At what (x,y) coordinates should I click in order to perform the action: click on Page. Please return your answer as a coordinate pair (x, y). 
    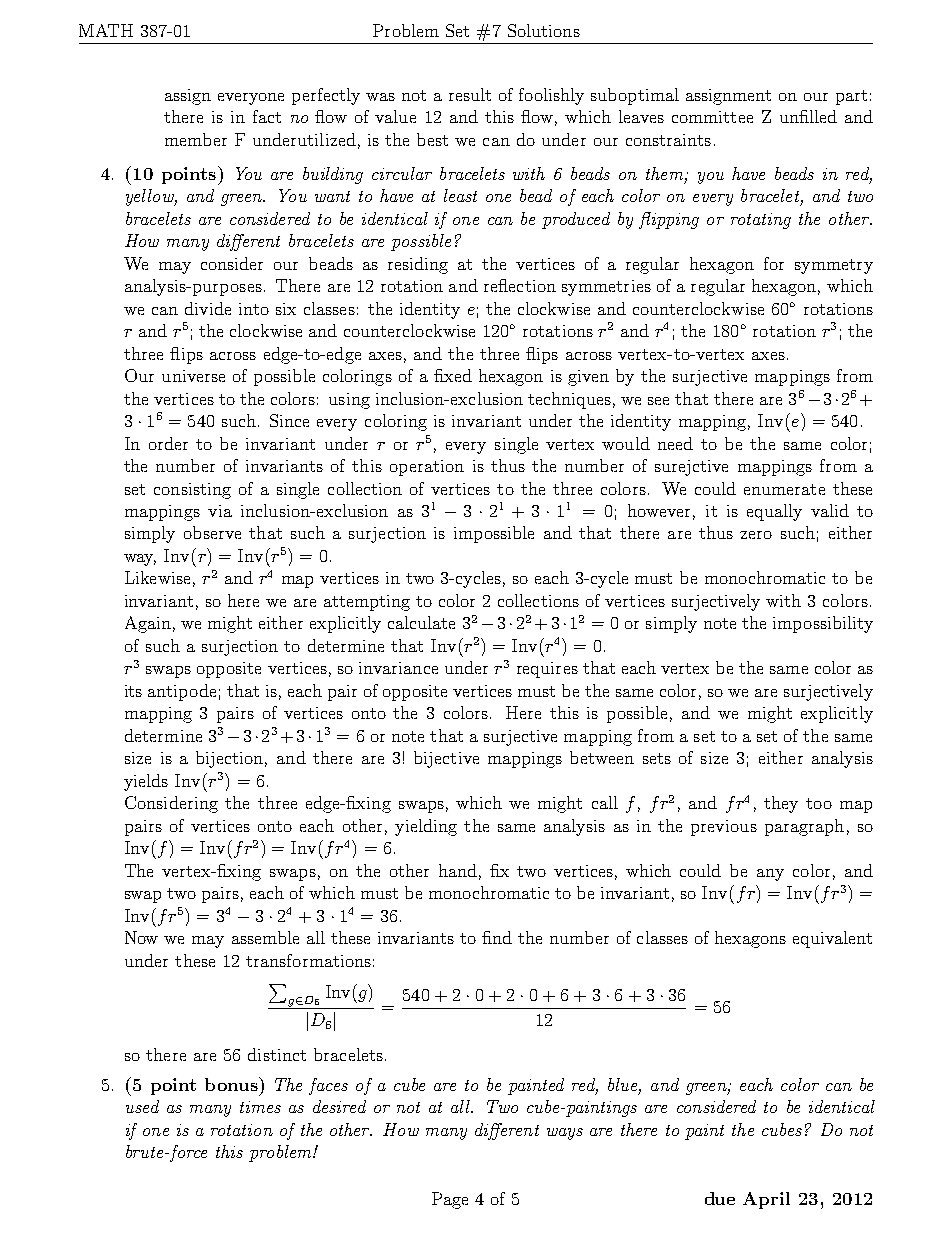
    Looking at the image, I should click on (450, 1200).
